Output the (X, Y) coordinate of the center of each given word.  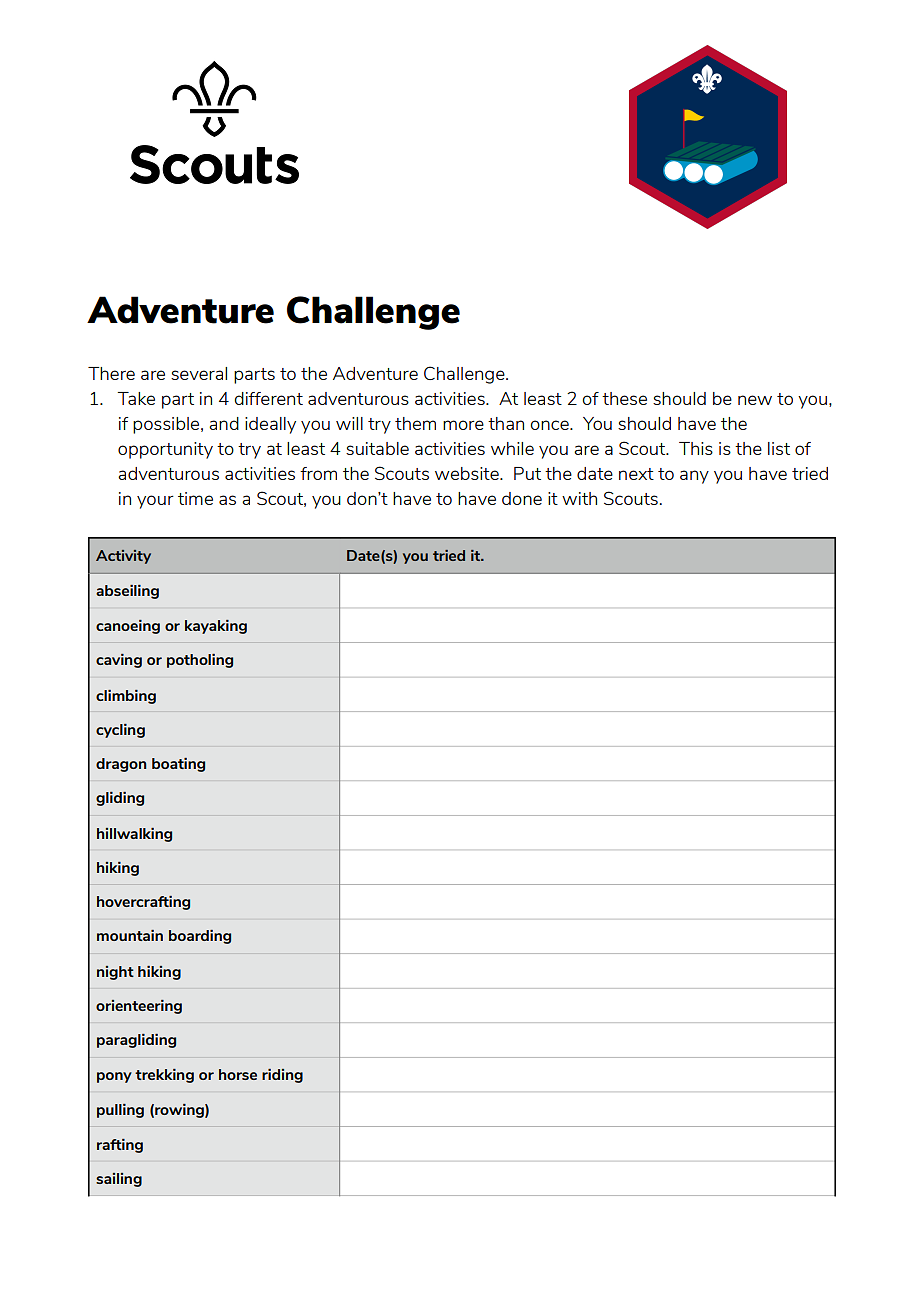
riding (282, 1076)
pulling (120, 1111)
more (463, 425)
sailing (119, 1180)
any (694, 477)
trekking (164, 1076)
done (522, 498)
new (755, 400)
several (199, 373)
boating (178, 765)
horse (238, 1074)
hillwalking (134, 835)
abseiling (127, 592)
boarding (200, 937)
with (579, 498)
